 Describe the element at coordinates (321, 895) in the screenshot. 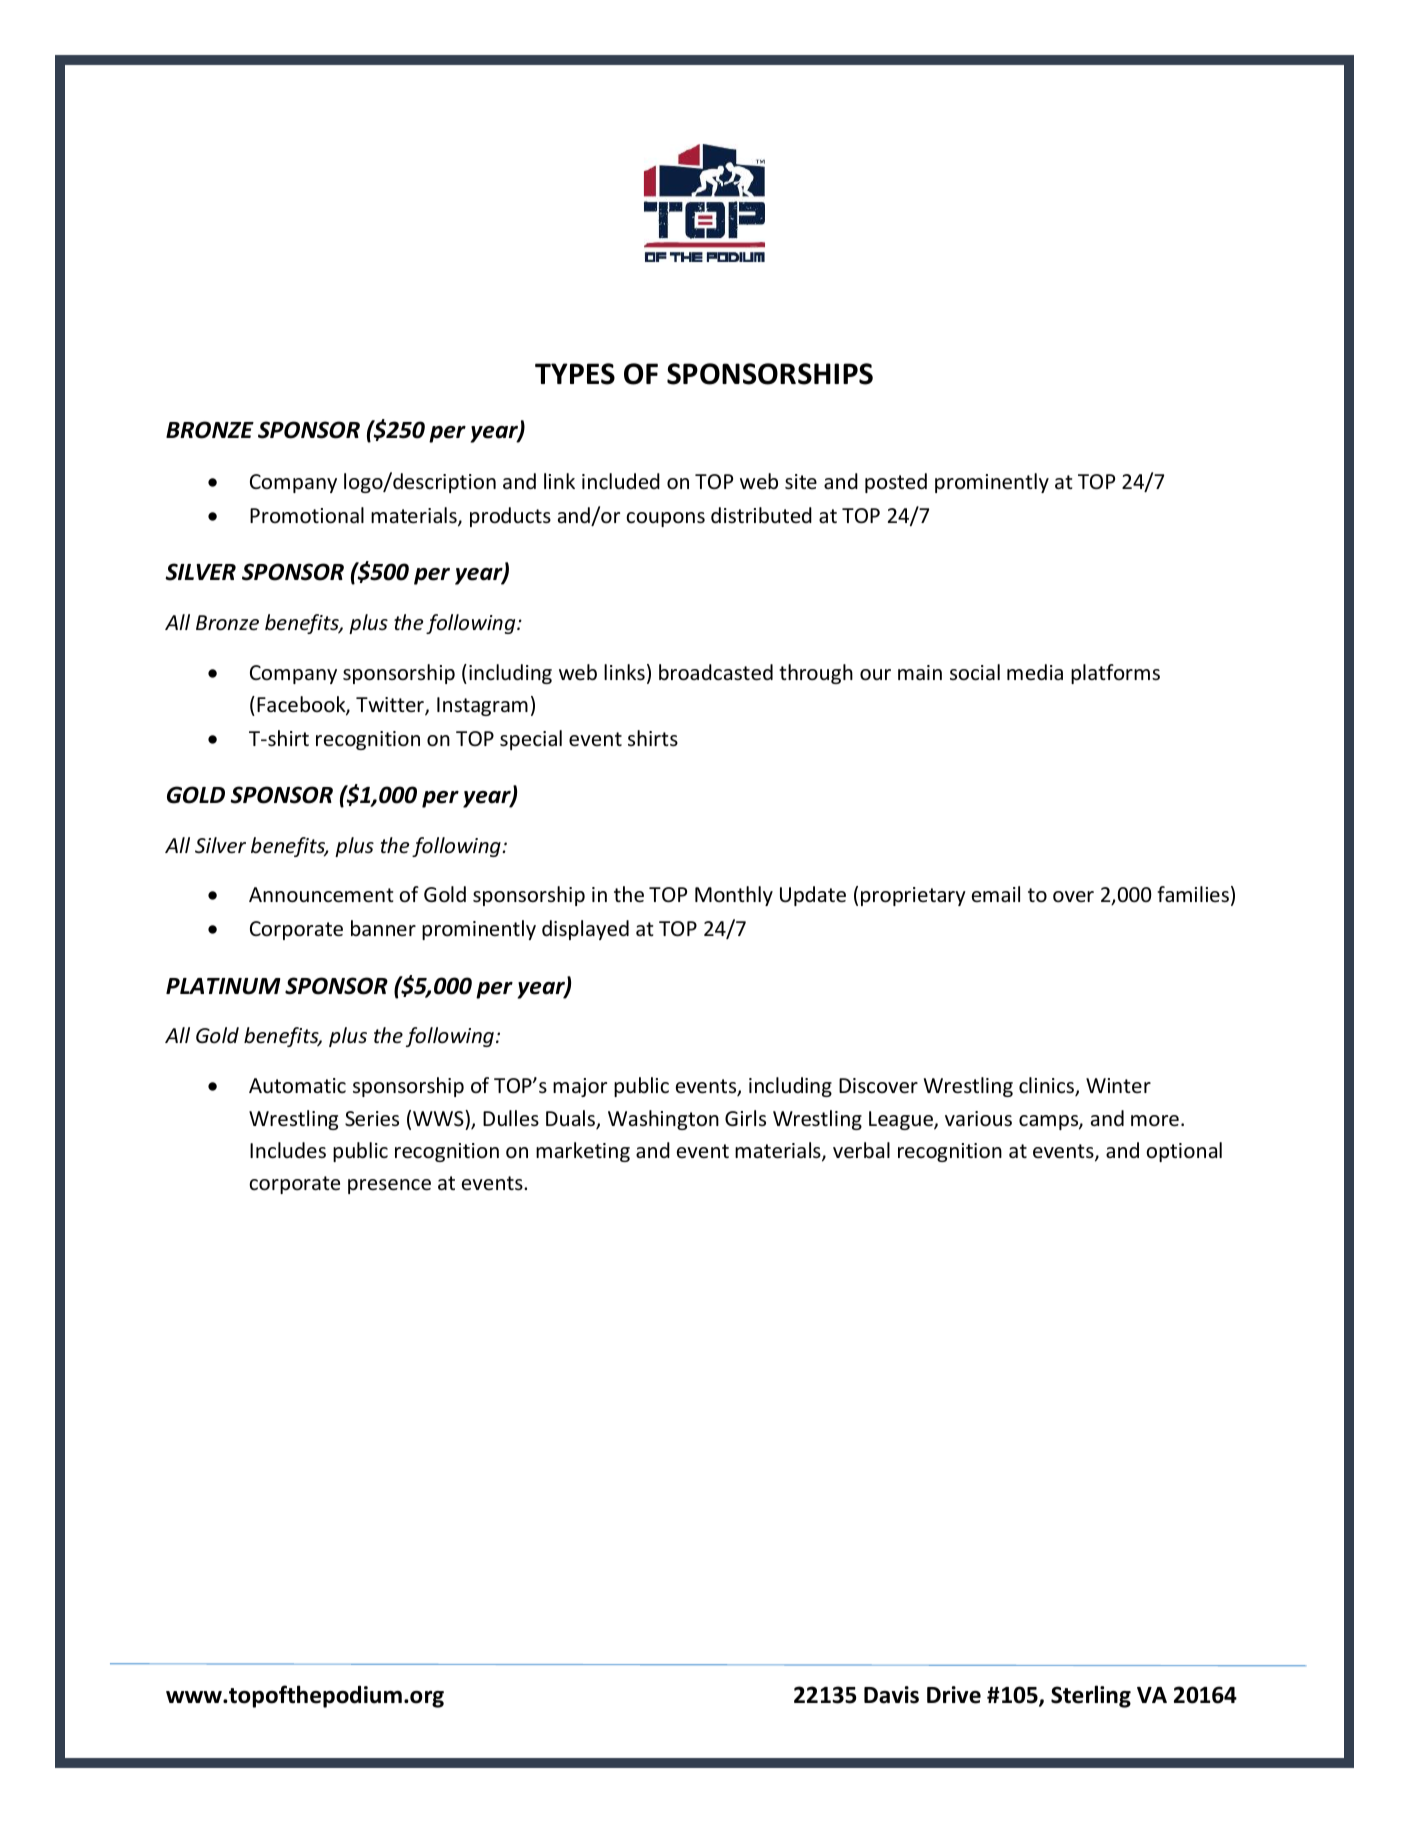

I see `Announcement` at that location.
